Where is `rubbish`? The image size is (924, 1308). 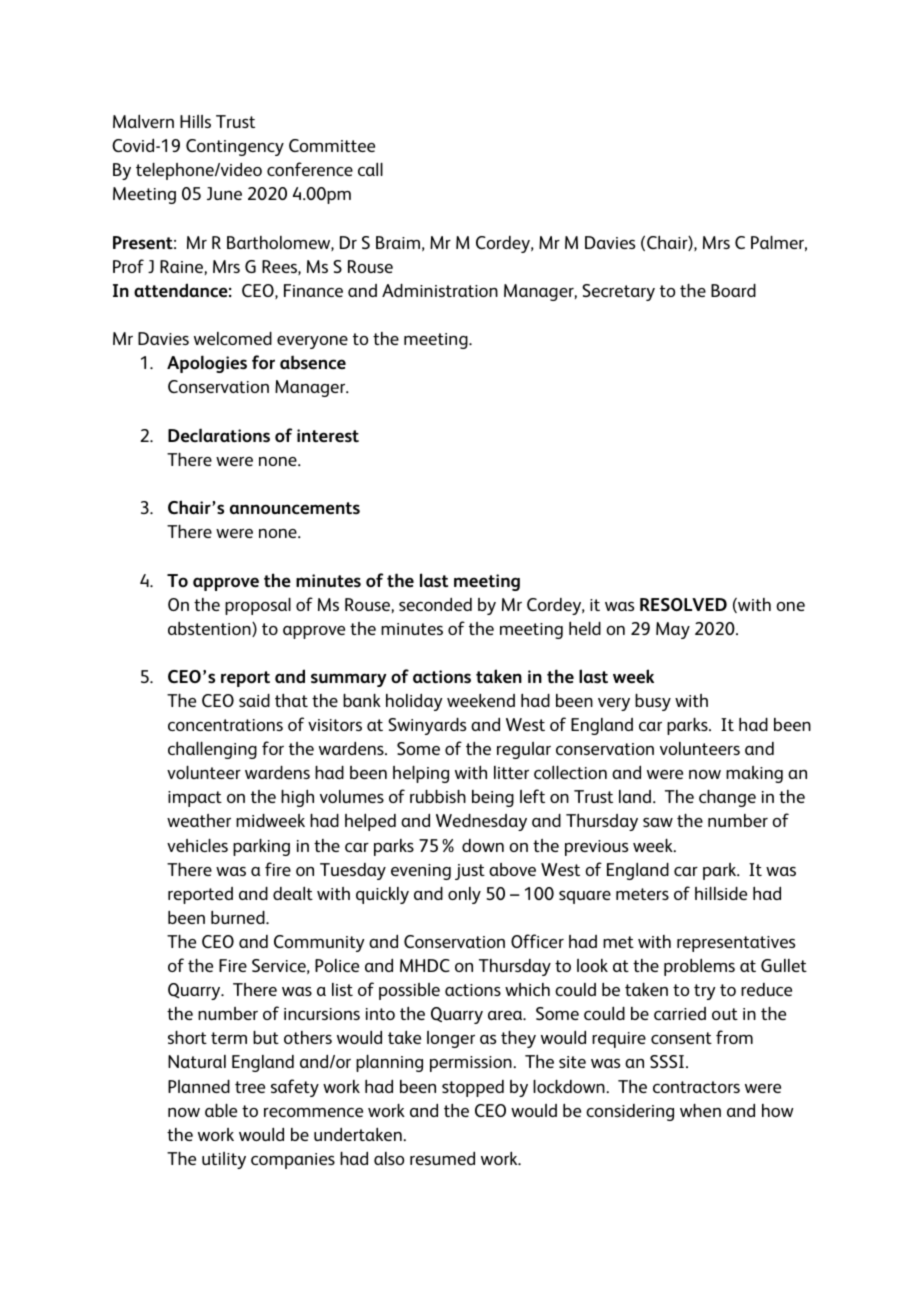
rubbish is located at coordinates (438, 796).
